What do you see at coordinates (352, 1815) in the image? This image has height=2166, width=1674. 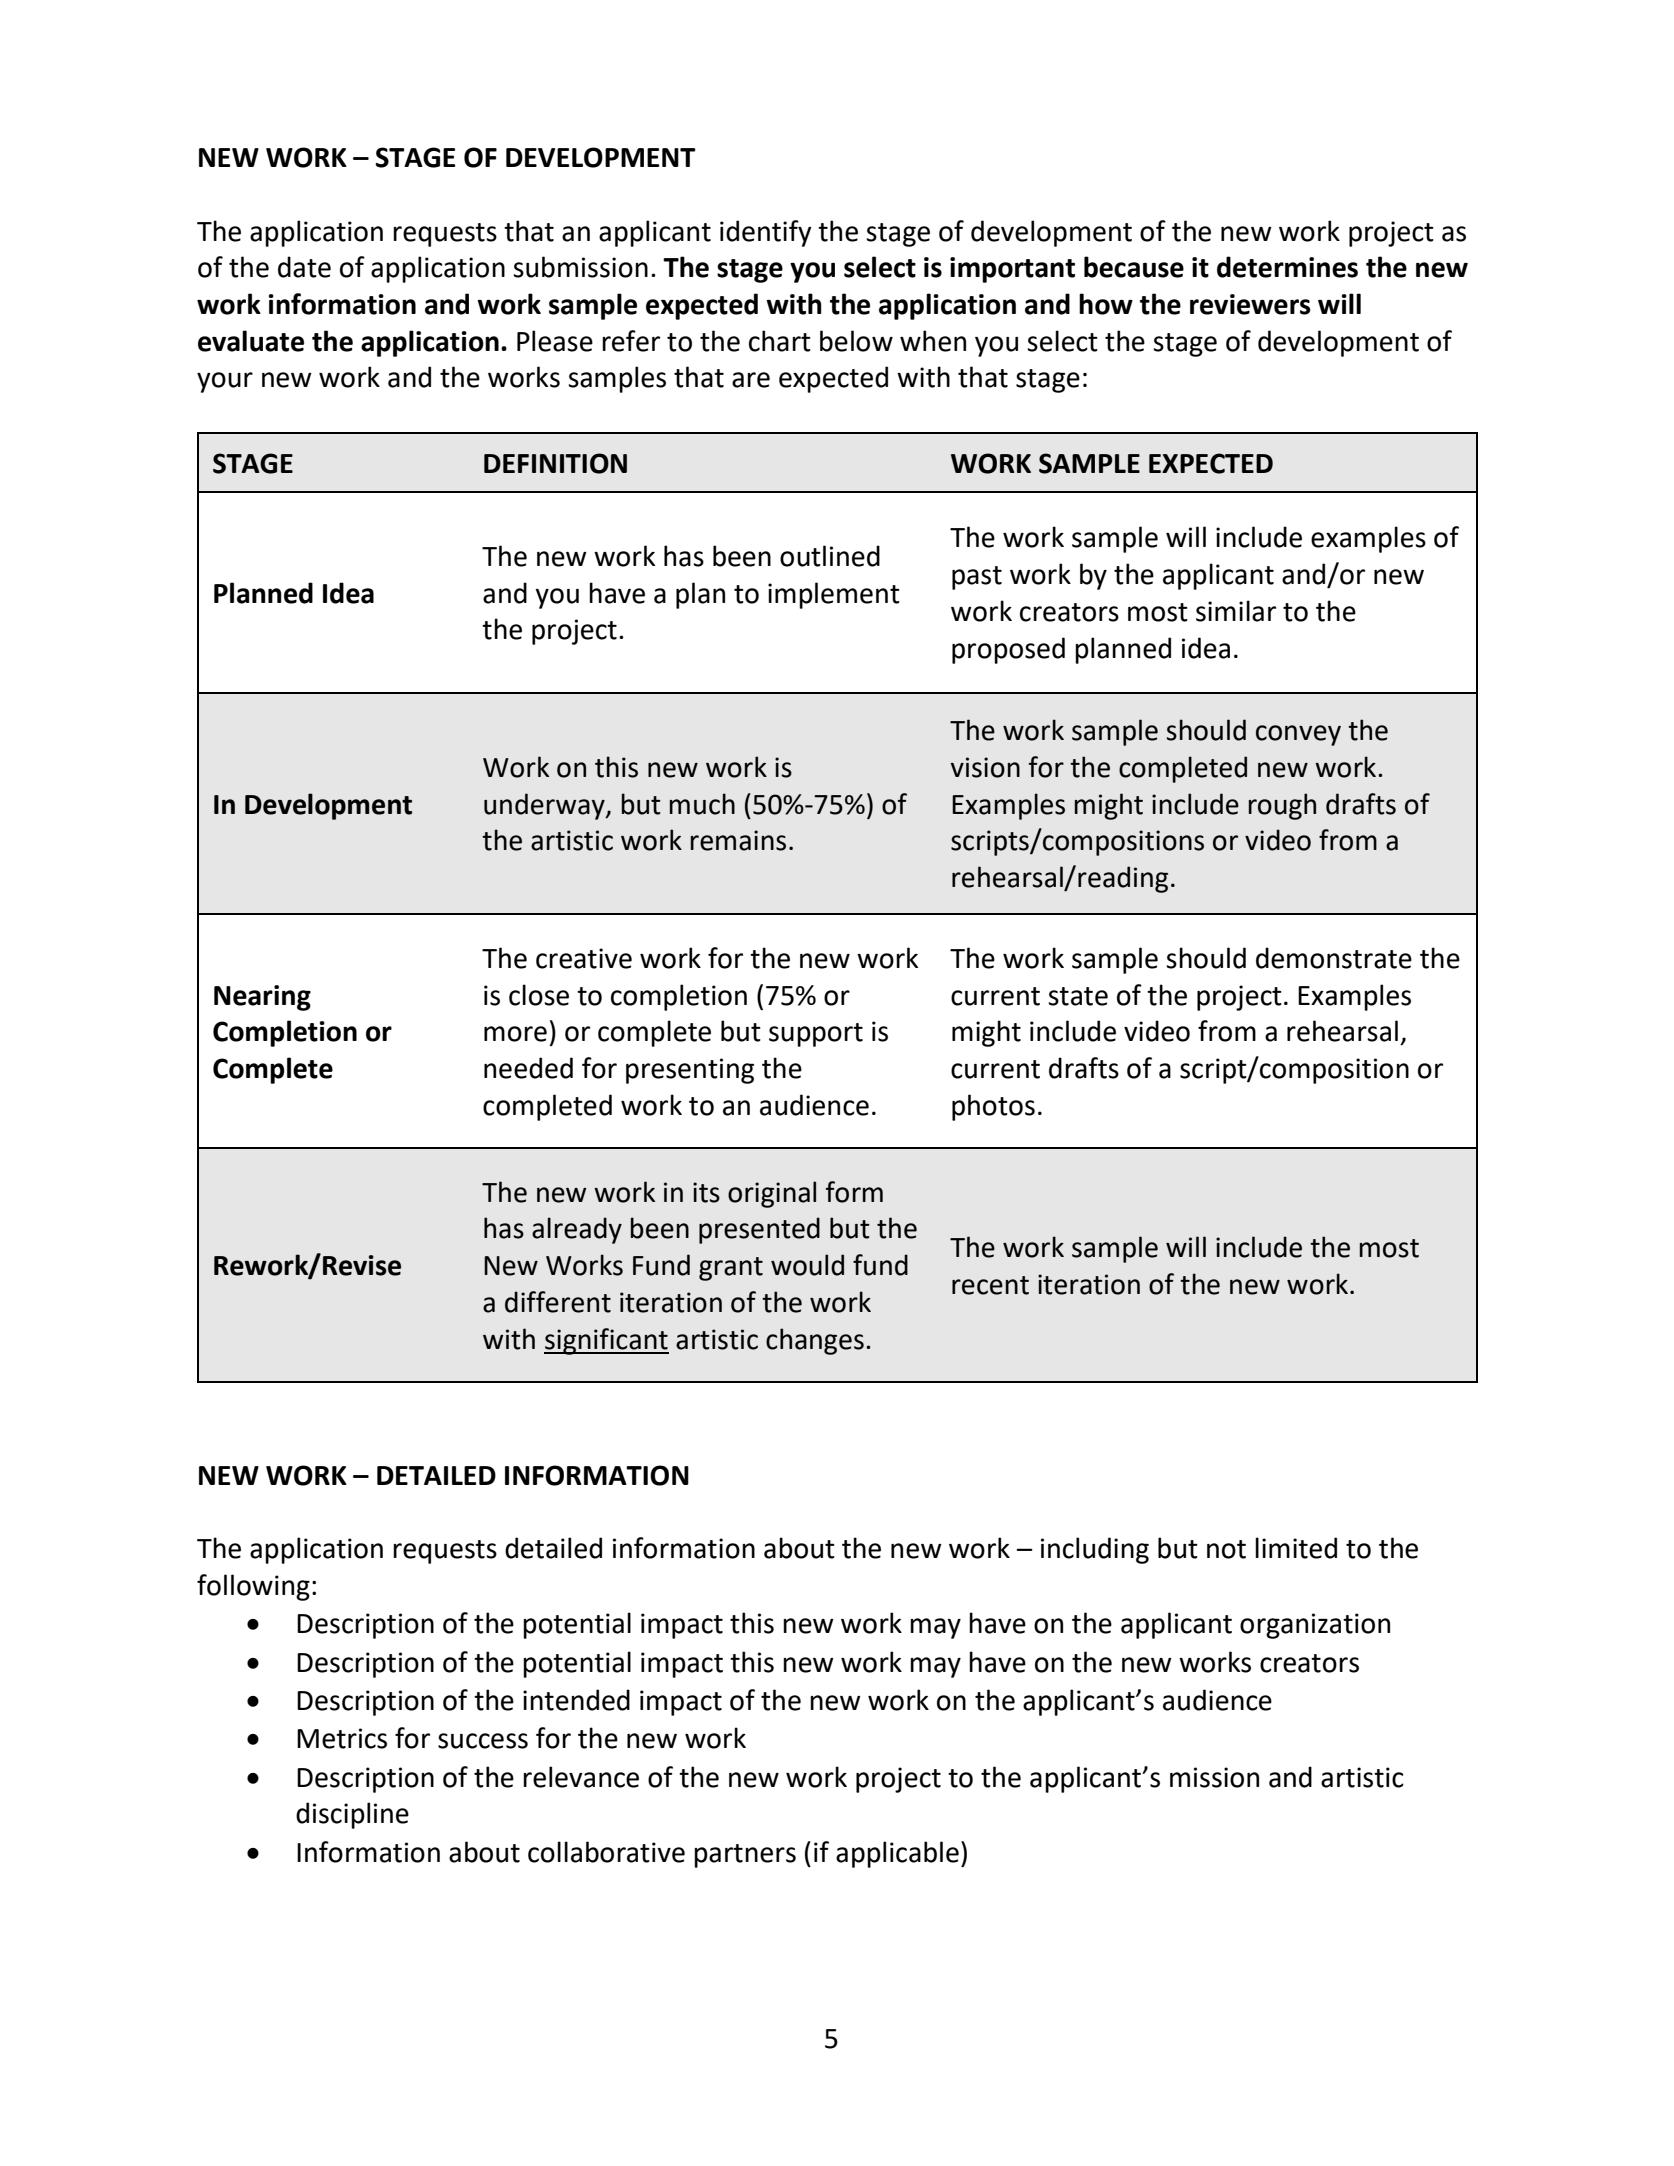 I see `discipline` at bounding box center [352, 1815].
